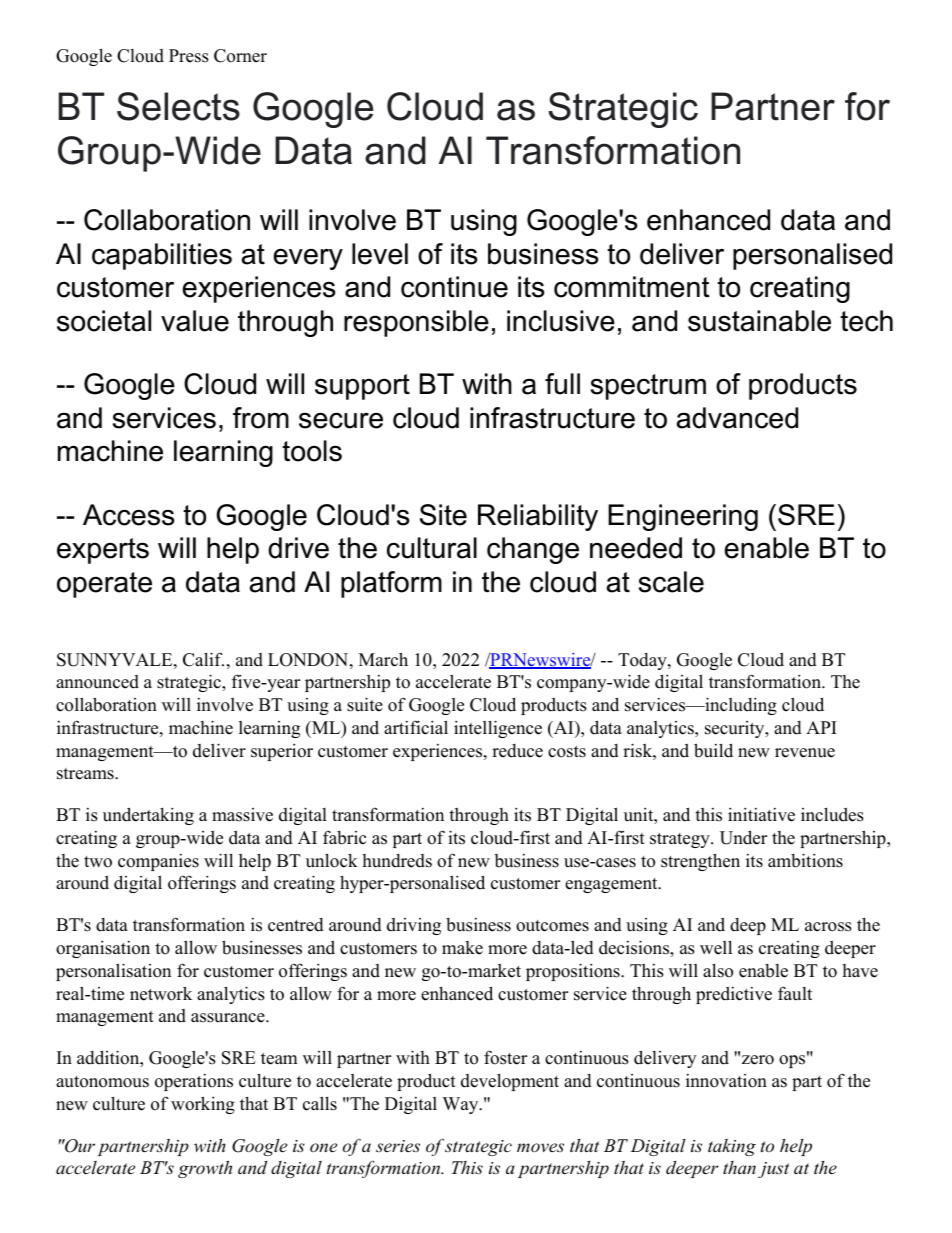 The width and height of the document is (952, 1233). I want to click on from, so click(261, 418).
